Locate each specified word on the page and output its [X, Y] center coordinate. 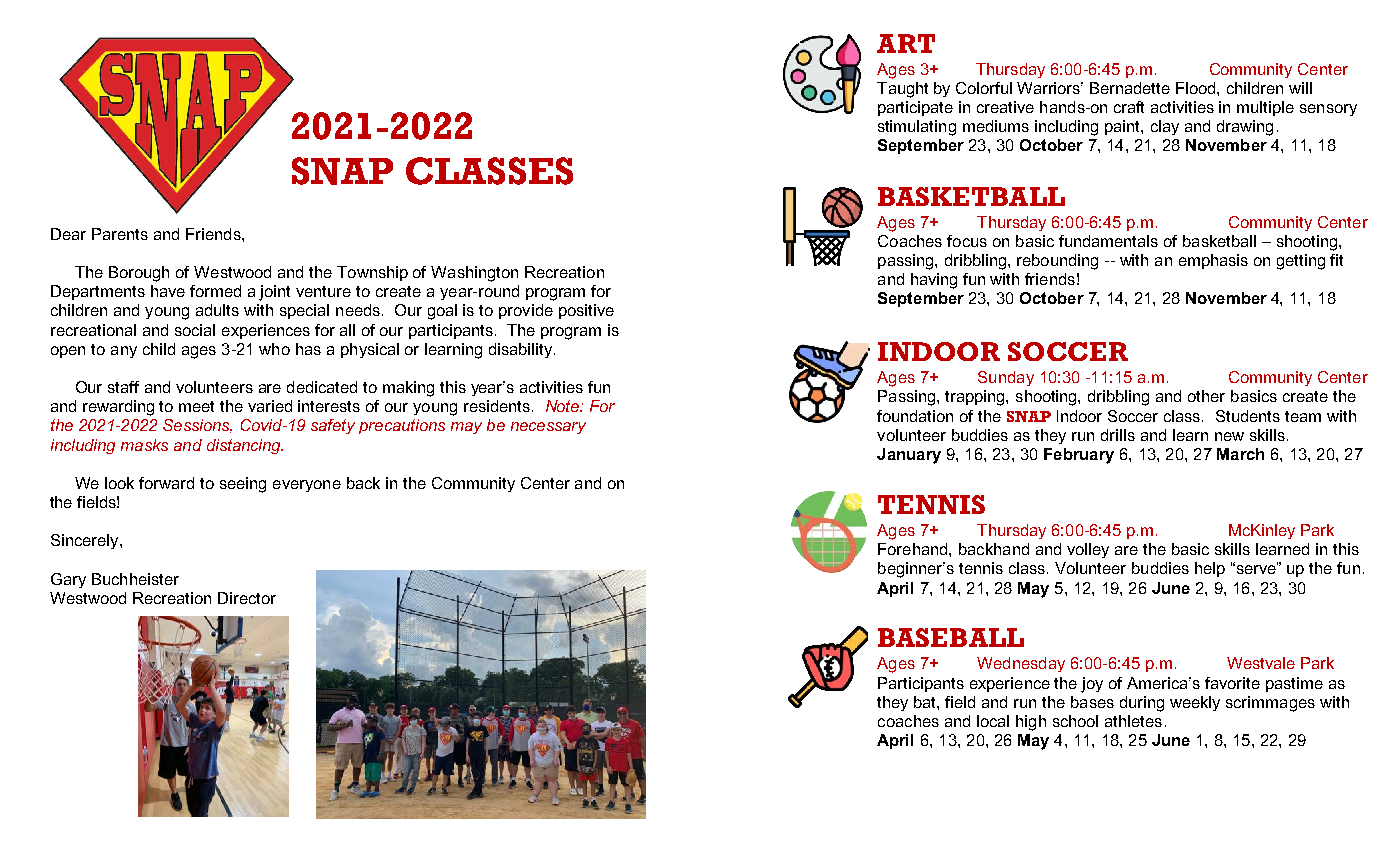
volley [1088, 550]
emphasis [1213, 261]
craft [1129, 107]
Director [247, 598]
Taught [902, 90]
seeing [243, 485]
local [993, 721]
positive [586, 311]
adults [217, 310]
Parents [120, 234]
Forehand [914, 549]
